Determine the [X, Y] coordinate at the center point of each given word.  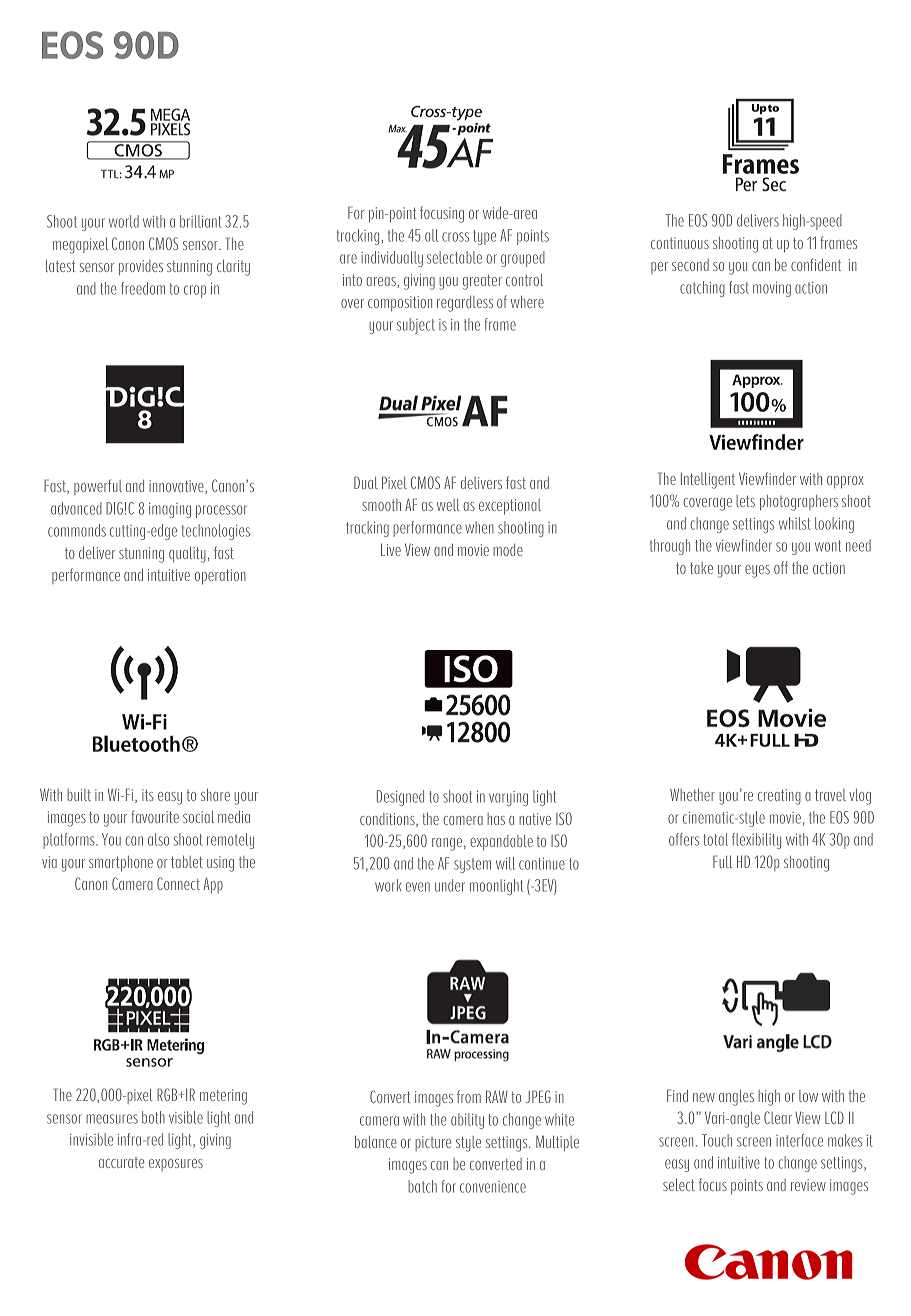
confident [816, 264]
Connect [178, 883]
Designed [400, 798]
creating [779, 797]
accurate [121, 1162]
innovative [177, 487]
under [450, 885]
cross [455, 237]
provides [141, 267]
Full [722, 861]
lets [745, 501]
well [448, 505]
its [148, 795]
